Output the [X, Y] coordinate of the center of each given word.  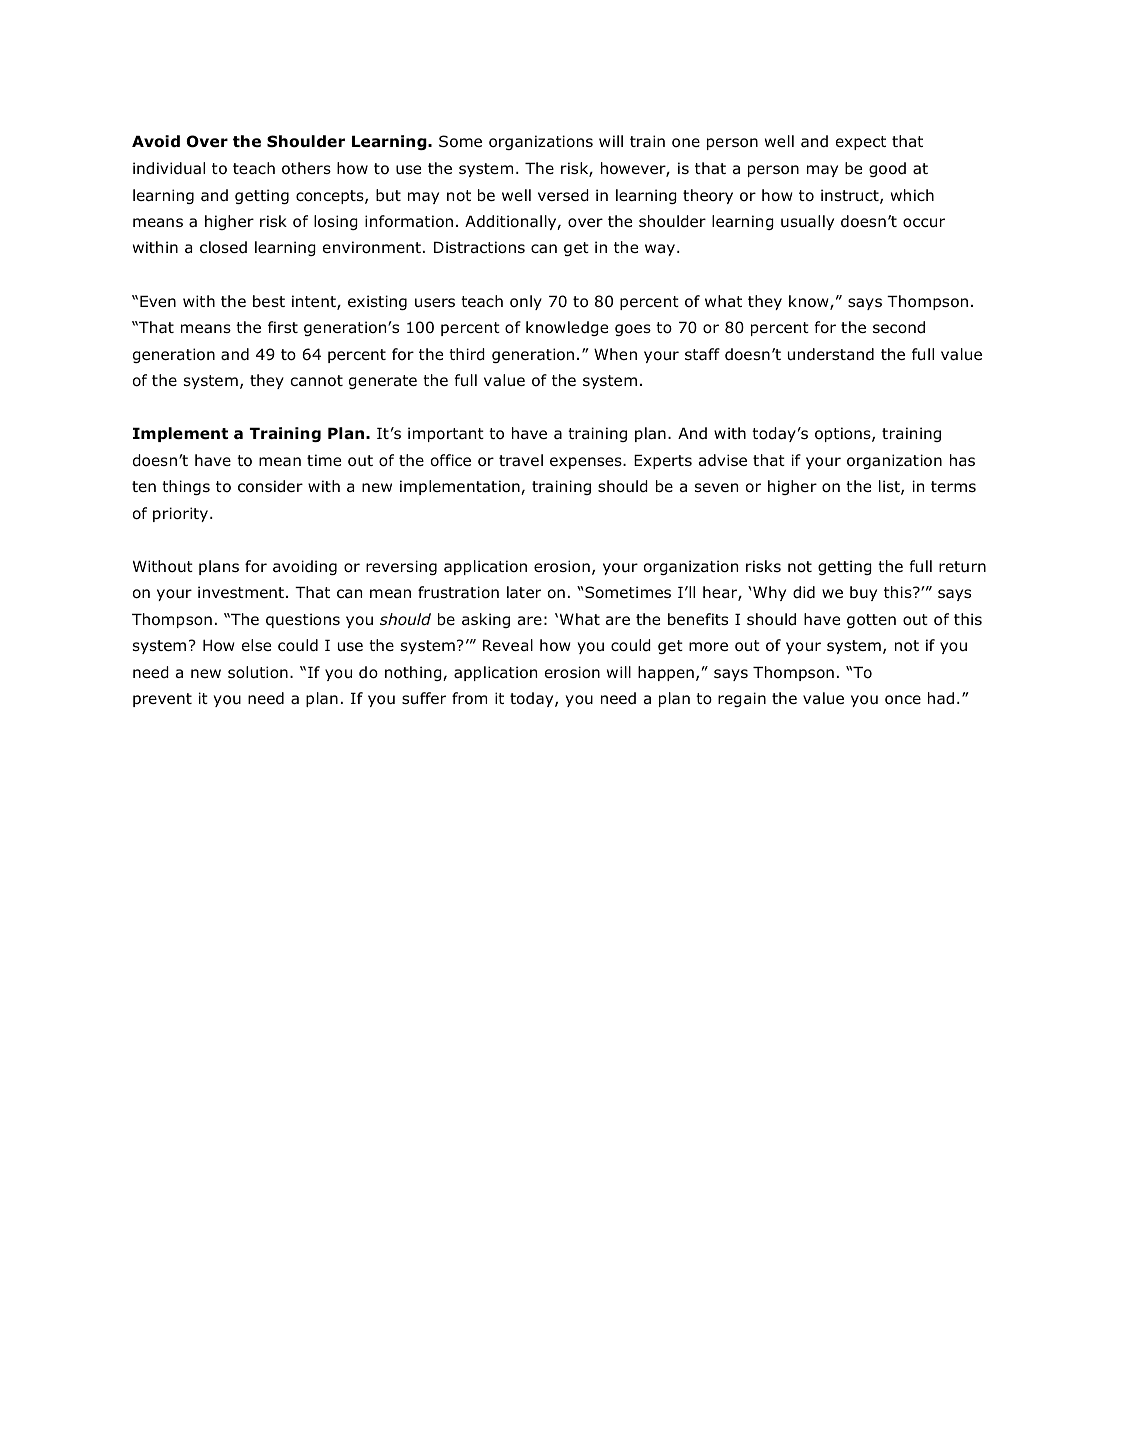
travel [521, 460]
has [962, 460]
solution [258, 672]
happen [666, 673]
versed [563, 195]
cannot [316, 381]
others [306, 168]
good [887, 169]
